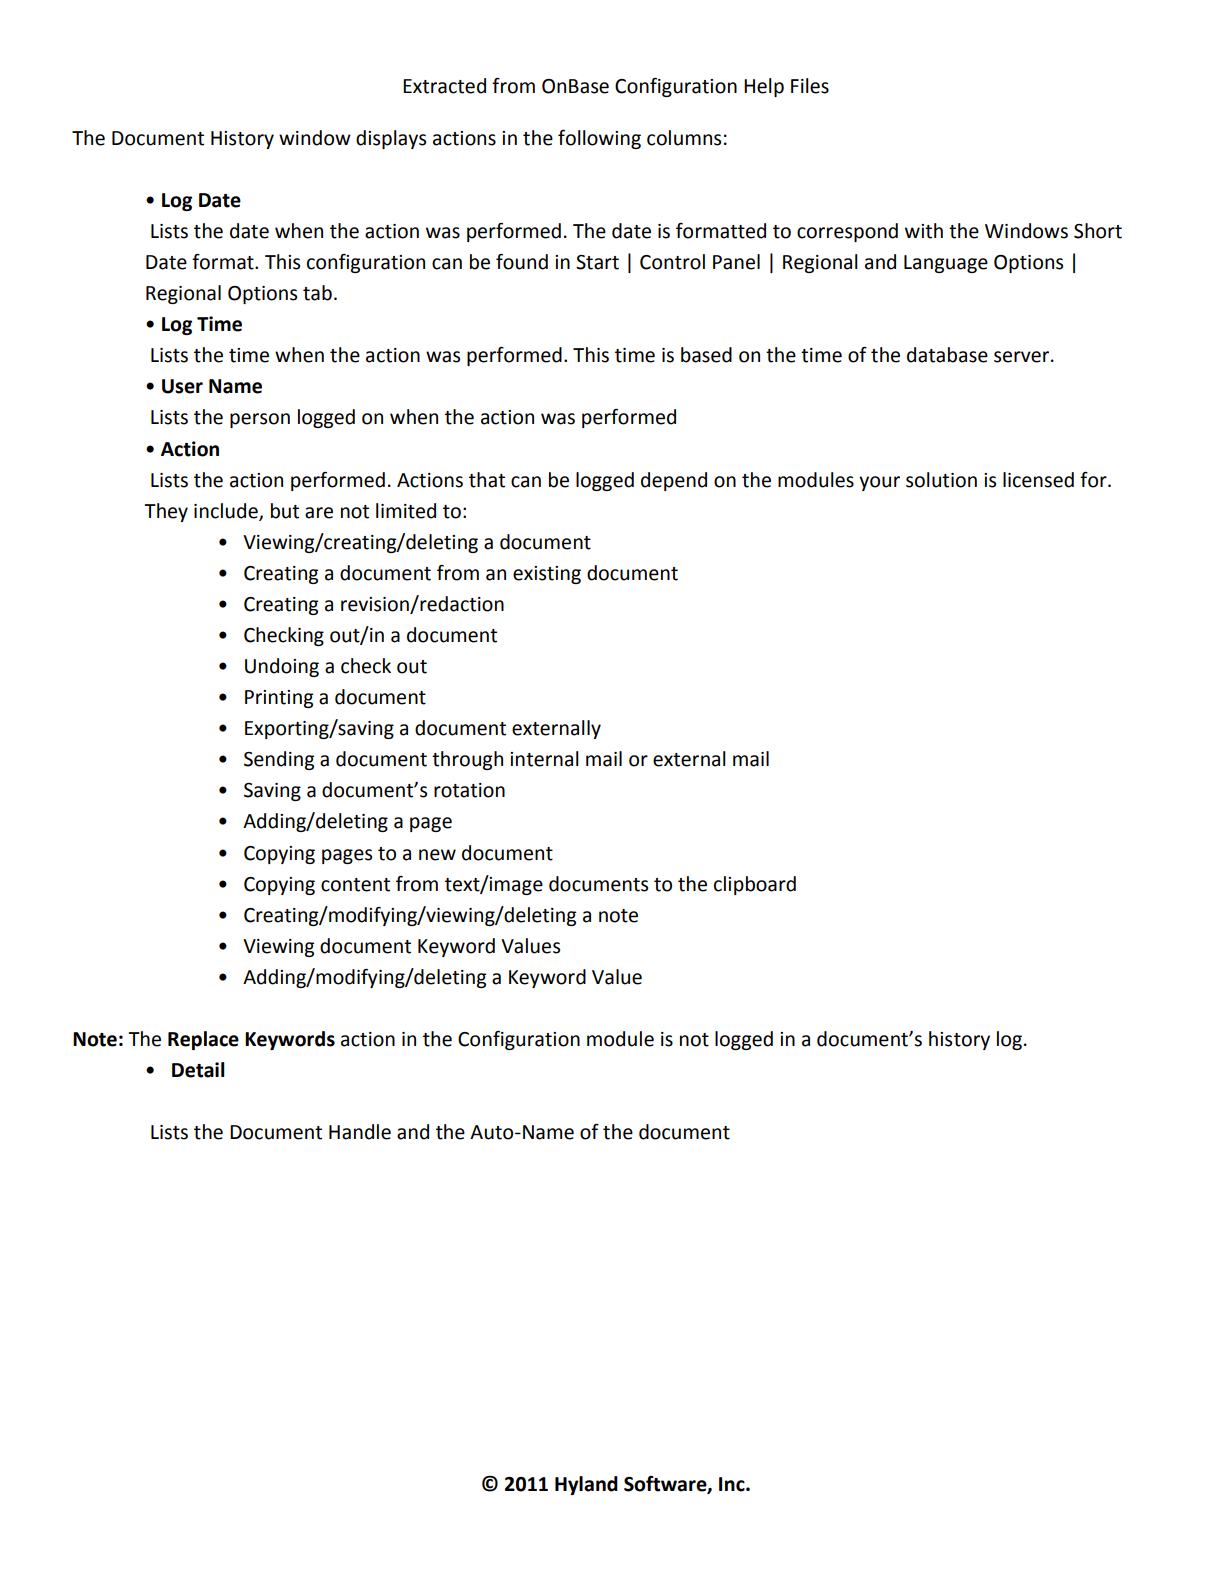  Describe the element at coordinates (599, 139) in the image. I see `following` at that location.
